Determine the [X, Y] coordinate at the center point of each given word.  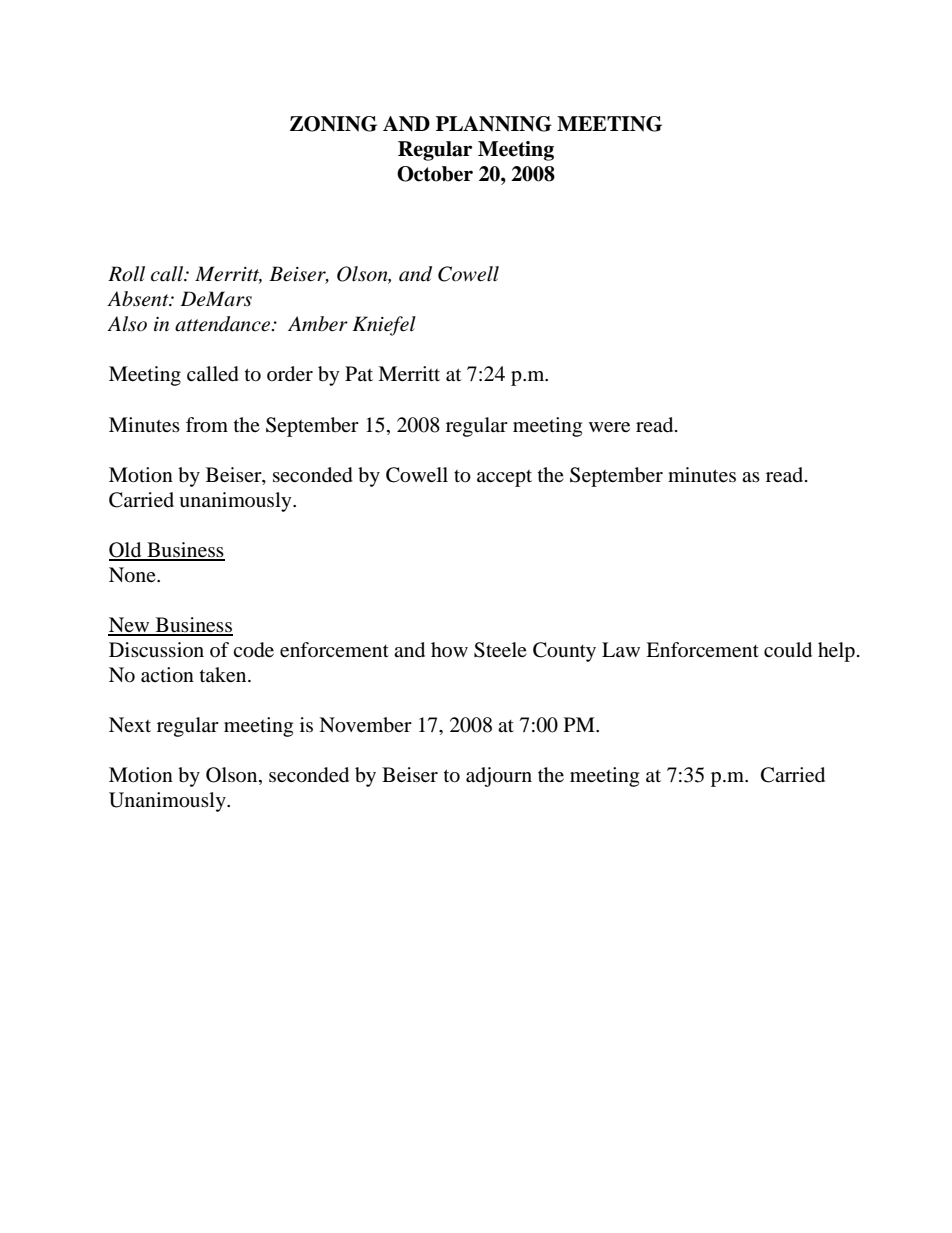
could [788, 650]
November [365, 725]
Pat [359, 373]
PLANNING [494, 124]
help [836, 652]
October [435, 174]
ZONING [333, 124]
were [609, 427]
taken [224, 674]
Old [126, 551]
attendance [224, 324]
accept [504, 478]
